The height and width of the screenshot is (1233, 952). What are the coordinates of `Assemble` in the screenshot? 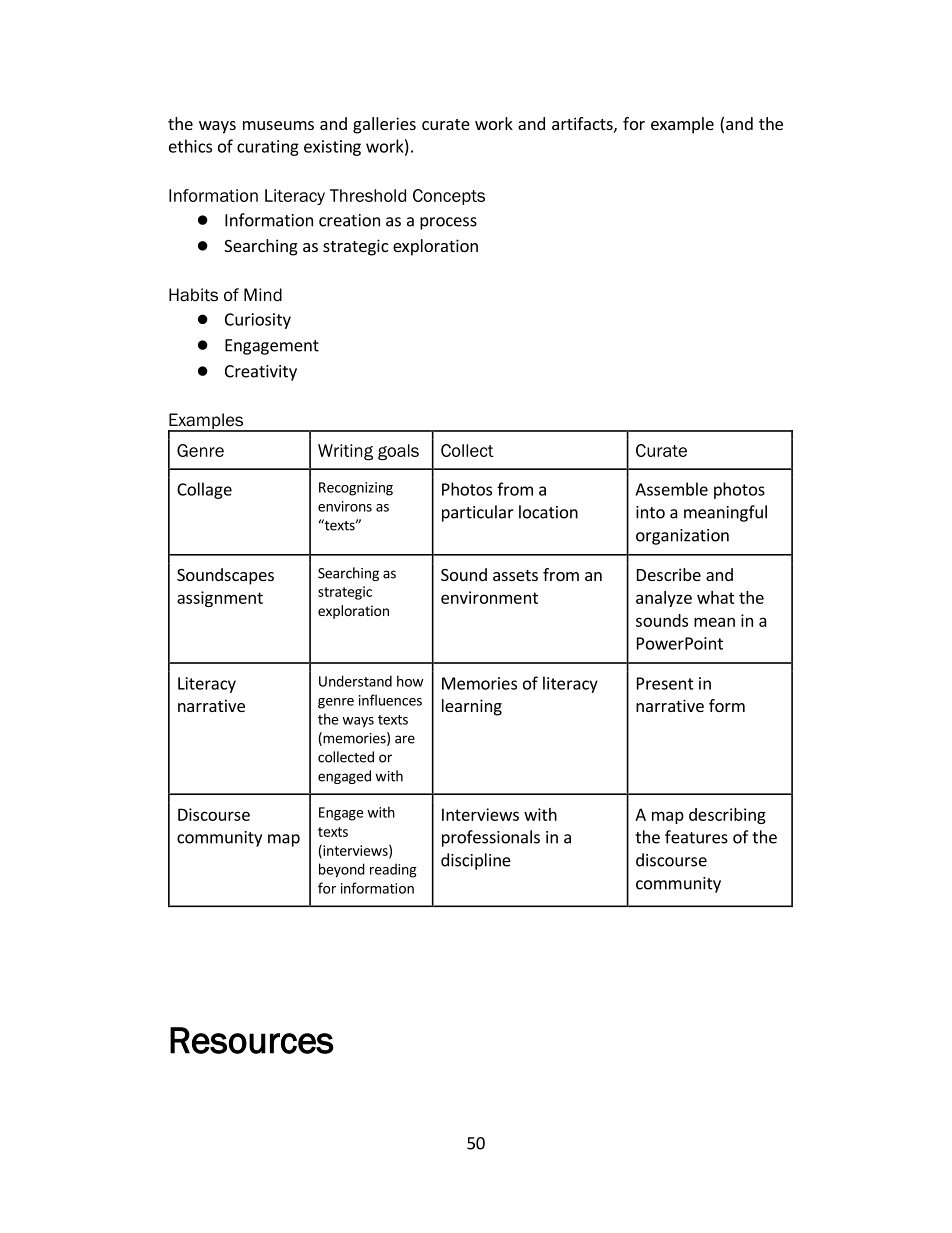 It's located at (671, 489).
